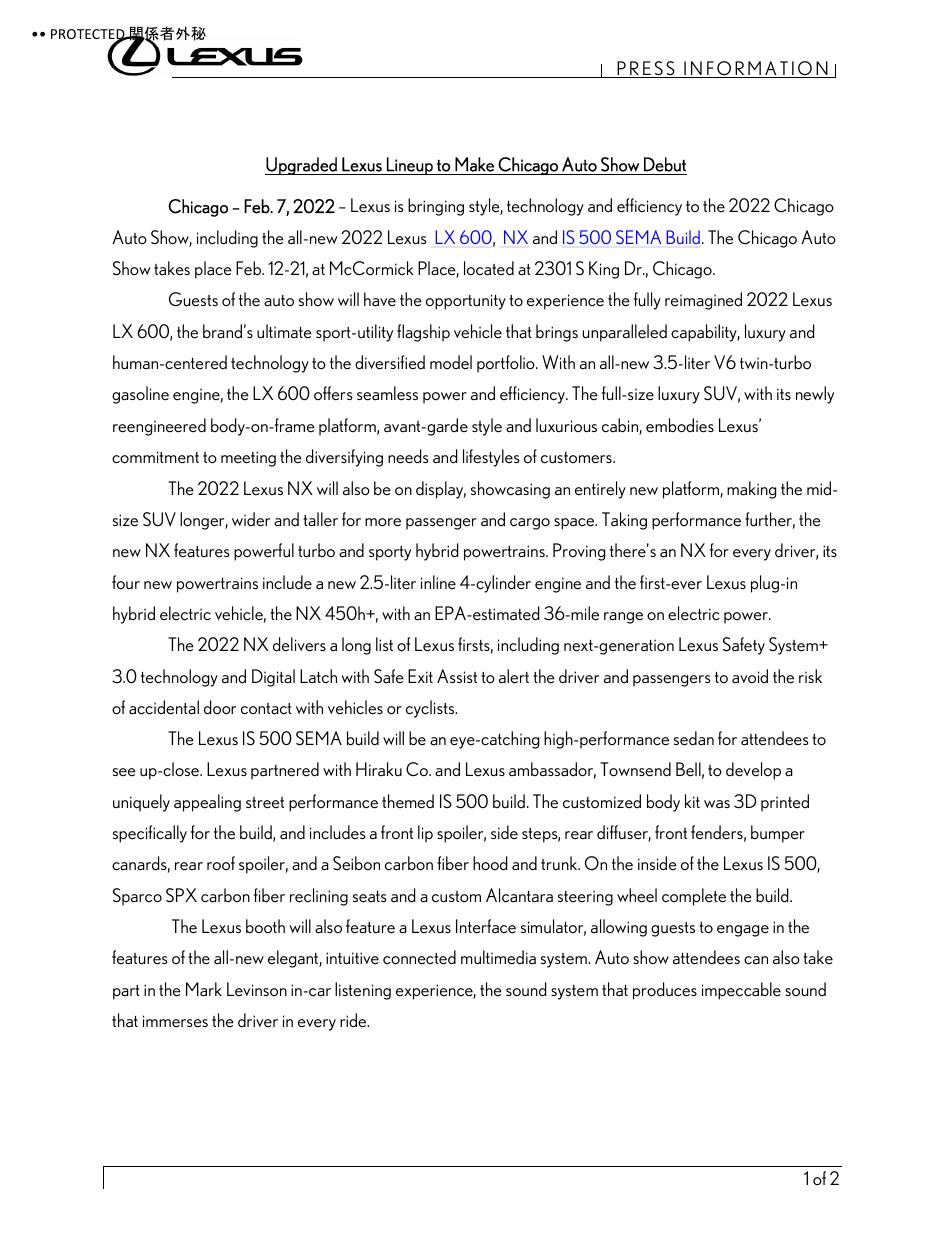 This page has height=1233, width=952. I want to click on Make, so click(474, 164).
